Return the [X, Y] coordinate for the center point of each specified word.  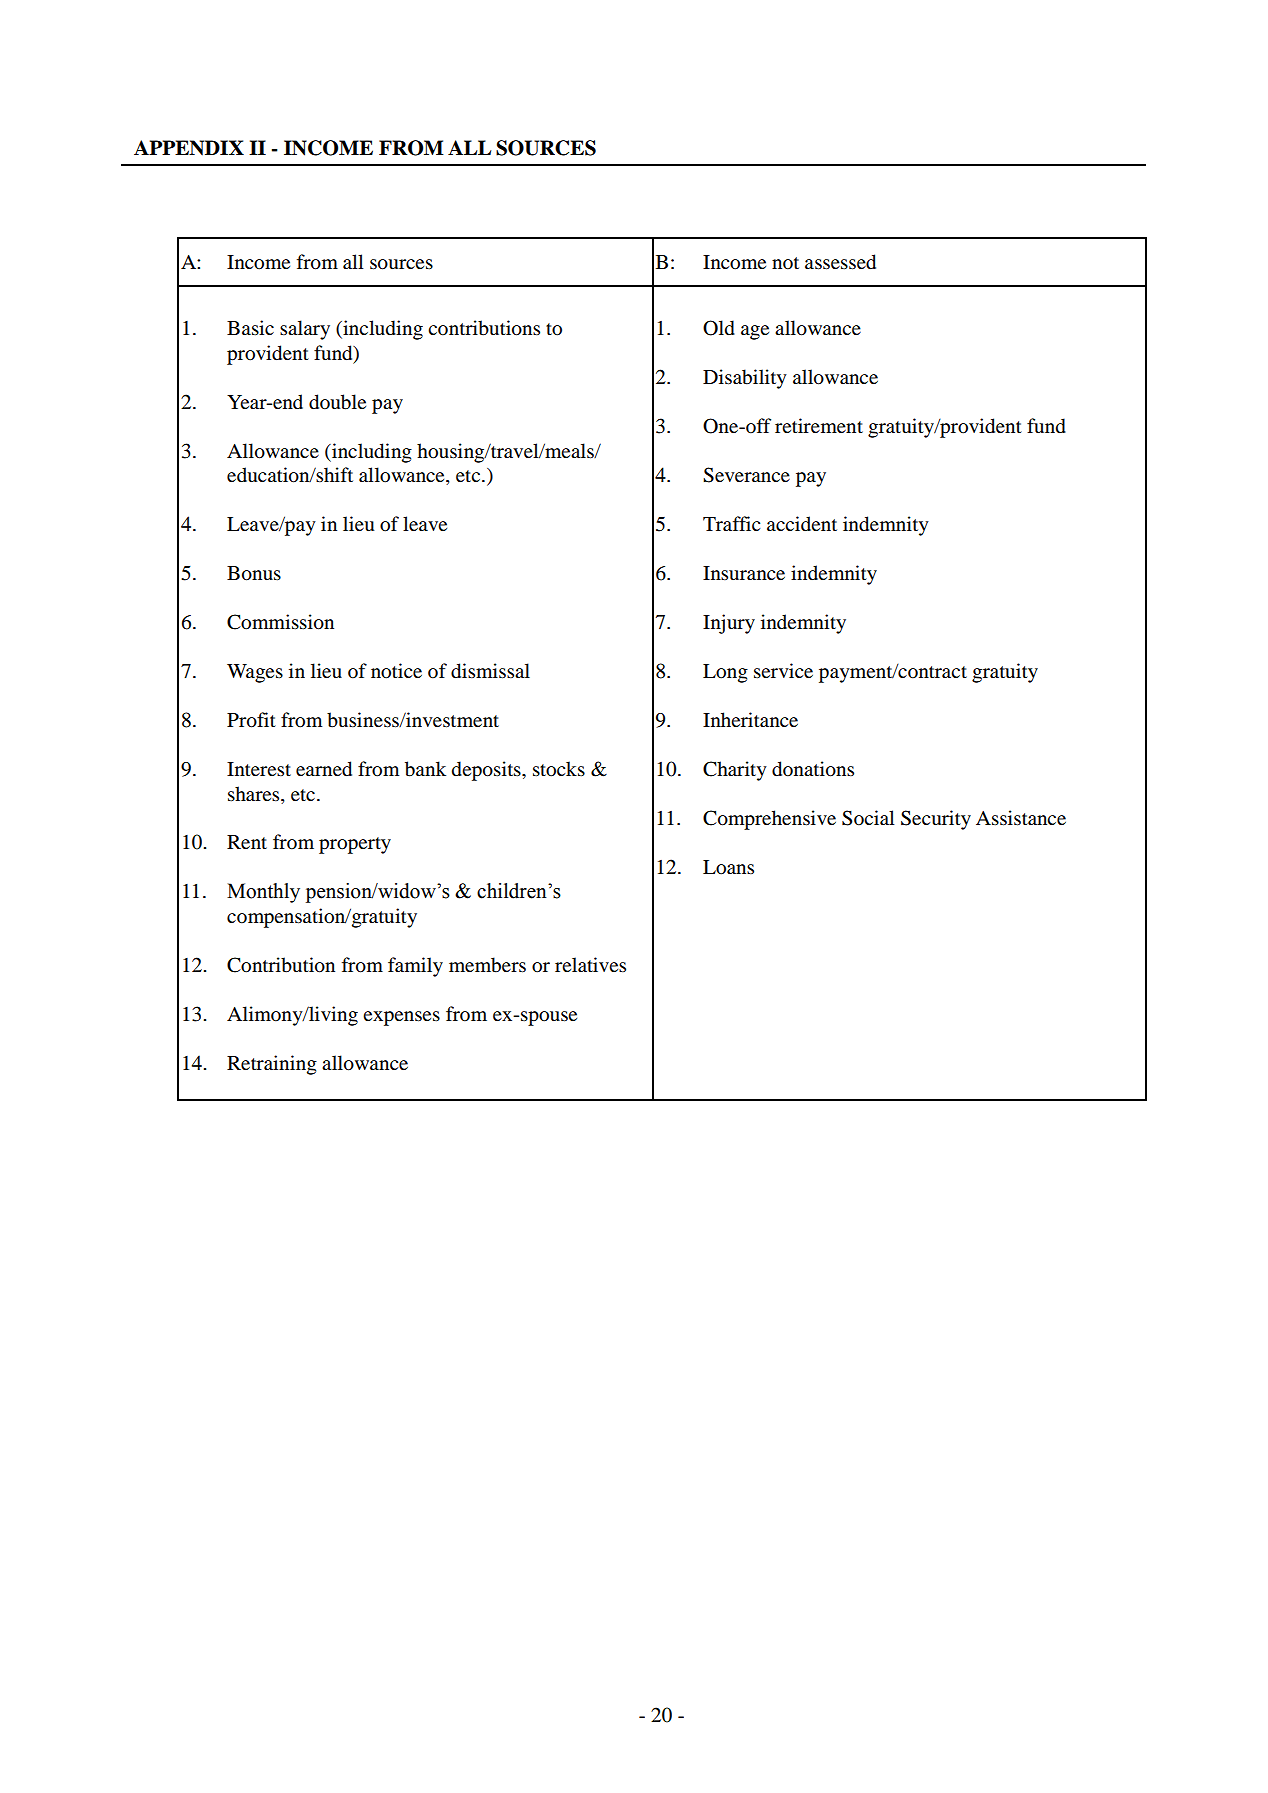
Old [719, 328]
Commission [280, 622]
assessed [840, 262]
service [783, 670]
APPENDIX [189, 148]
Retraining [272, 1065]
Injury [729, 624]
